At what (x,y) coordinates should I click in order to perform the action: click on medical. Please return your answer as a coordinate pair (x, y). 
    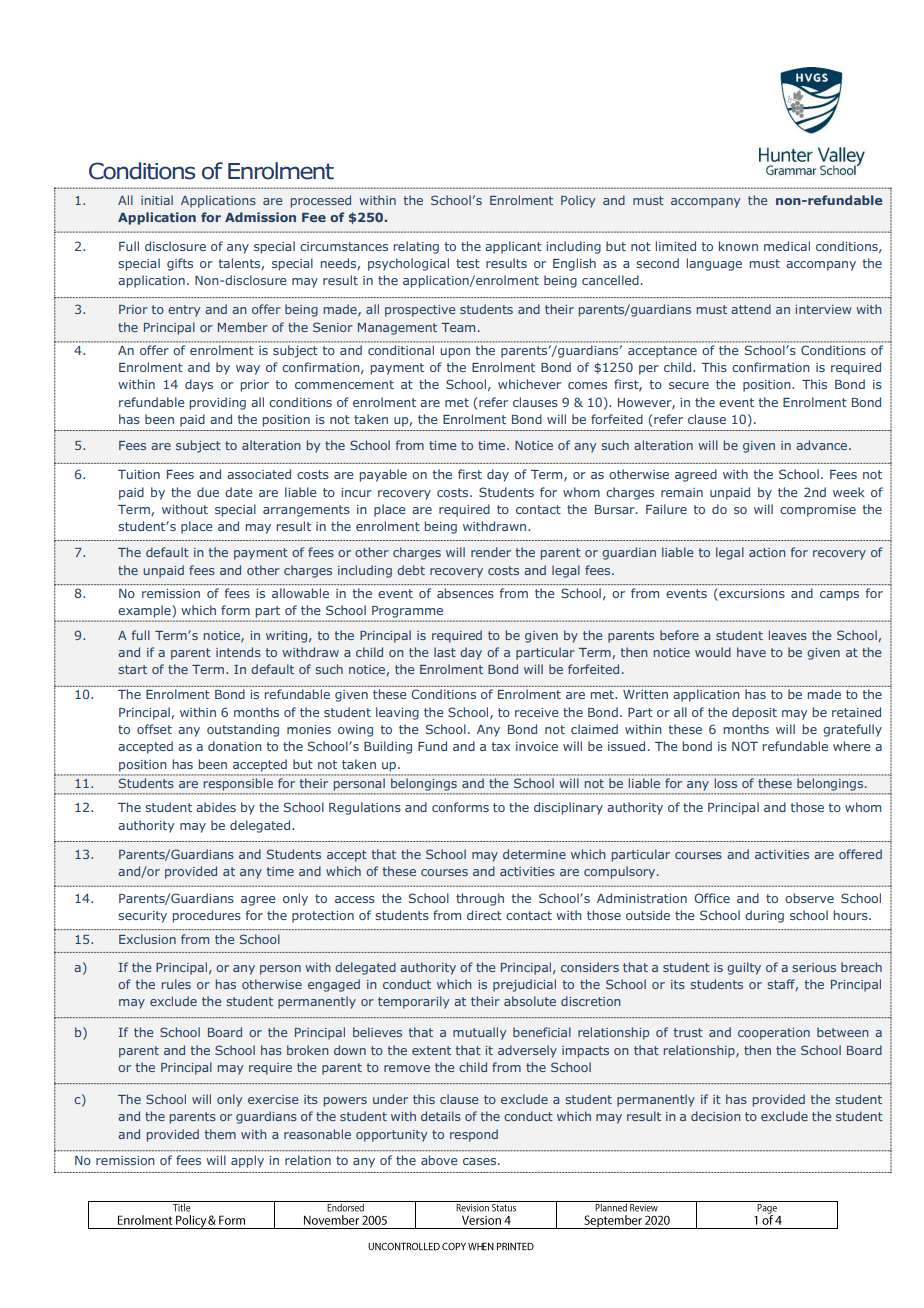
    Looking at the image, I should click on (787, 246).
